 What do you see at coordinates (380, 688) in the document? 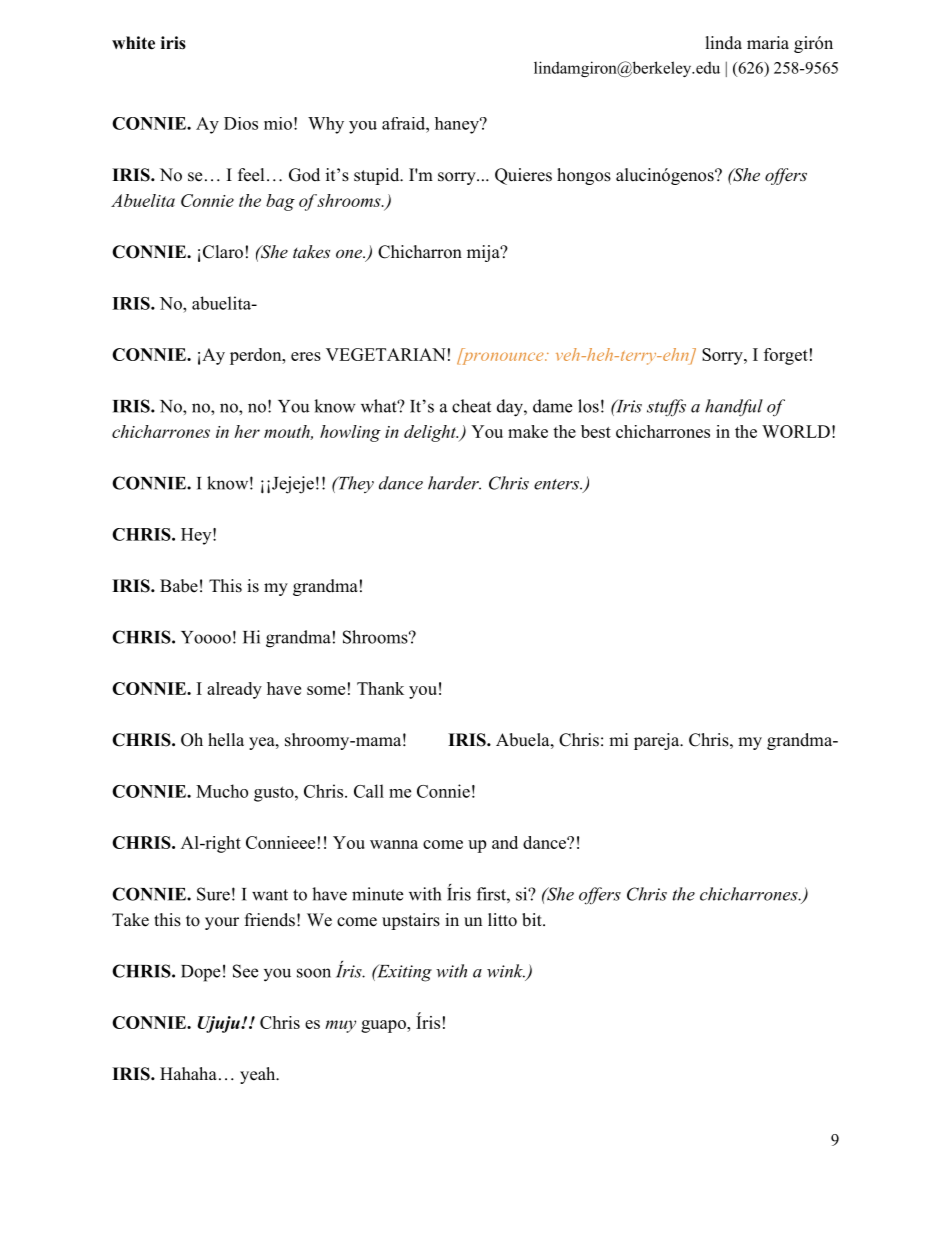
I see `Thank` at bounding box center [380, 688].
